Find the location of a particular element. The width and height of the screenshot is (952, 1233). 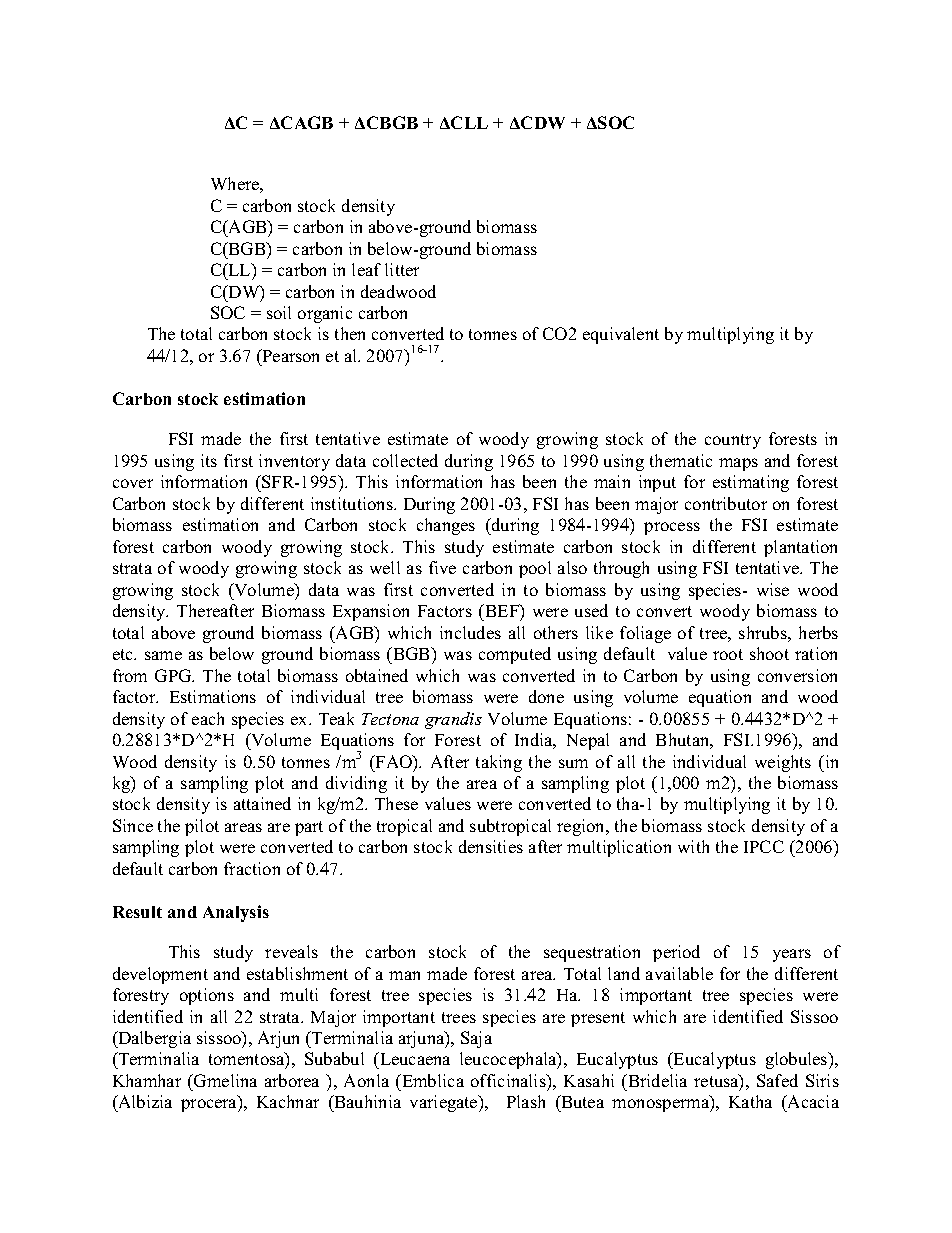

Dalbergia is located at coordinates (153, 1039).
